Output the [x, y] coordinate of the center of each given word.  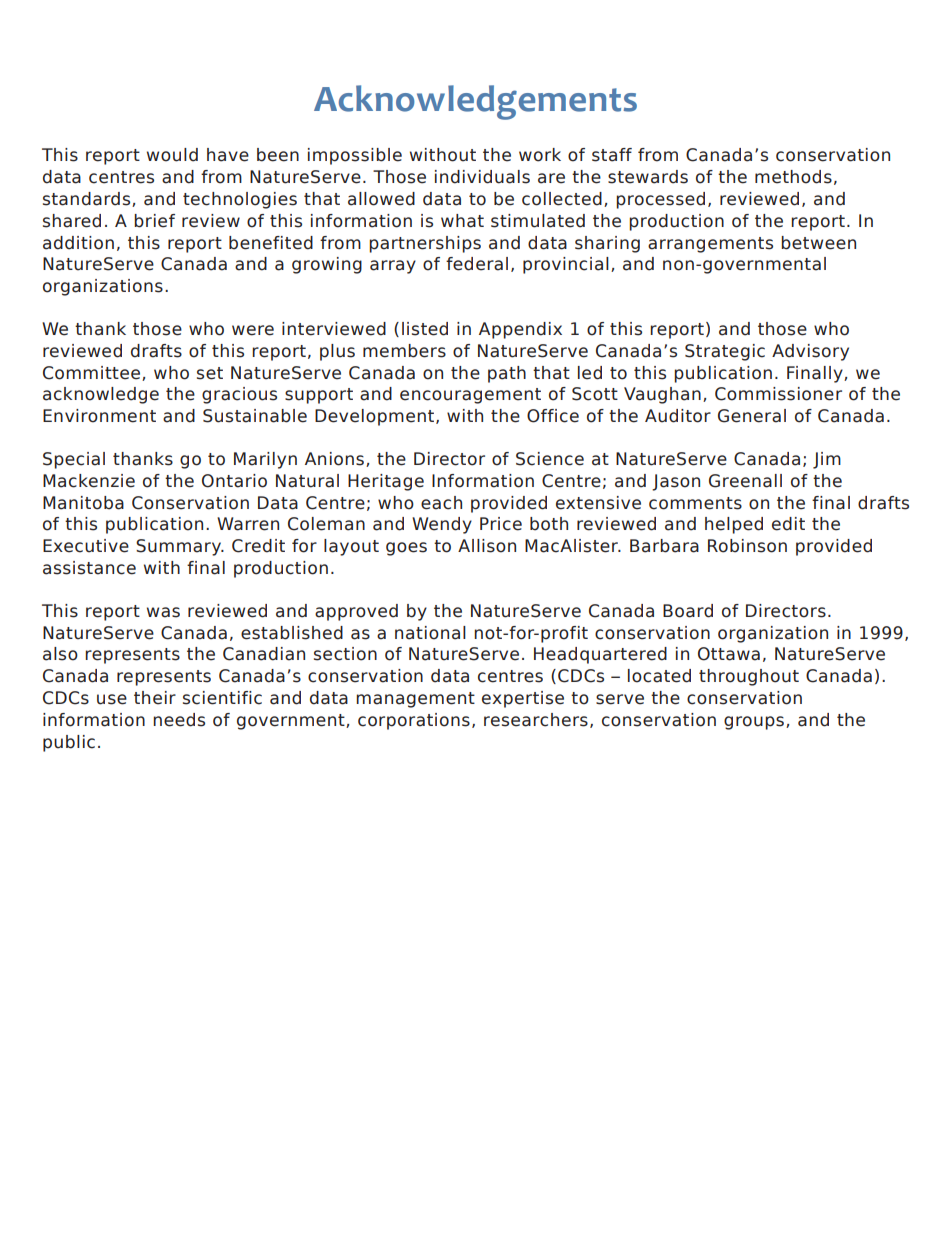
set [210, 373]
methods [793, 177]
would [172, 155]
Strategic [725, 352]
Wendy [442, 525]
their [155, 698]
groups [755, 723]
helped [734, 525]
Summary [180, 547]
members [404, 351]
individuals [482, 177]
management [415, 700]
